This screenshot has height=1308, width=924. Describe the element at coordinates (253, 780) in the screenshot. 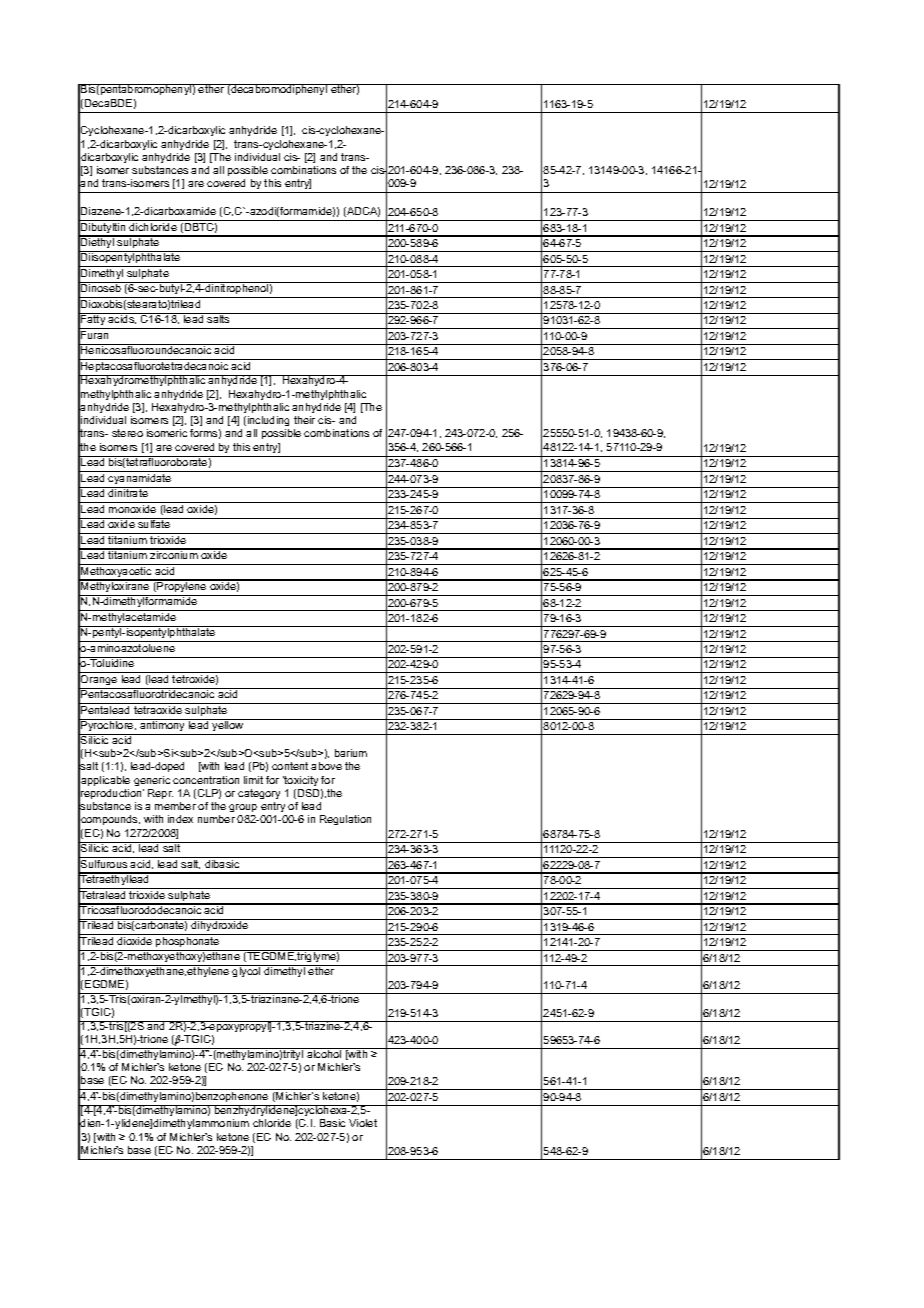

I see `limit` at that location.
